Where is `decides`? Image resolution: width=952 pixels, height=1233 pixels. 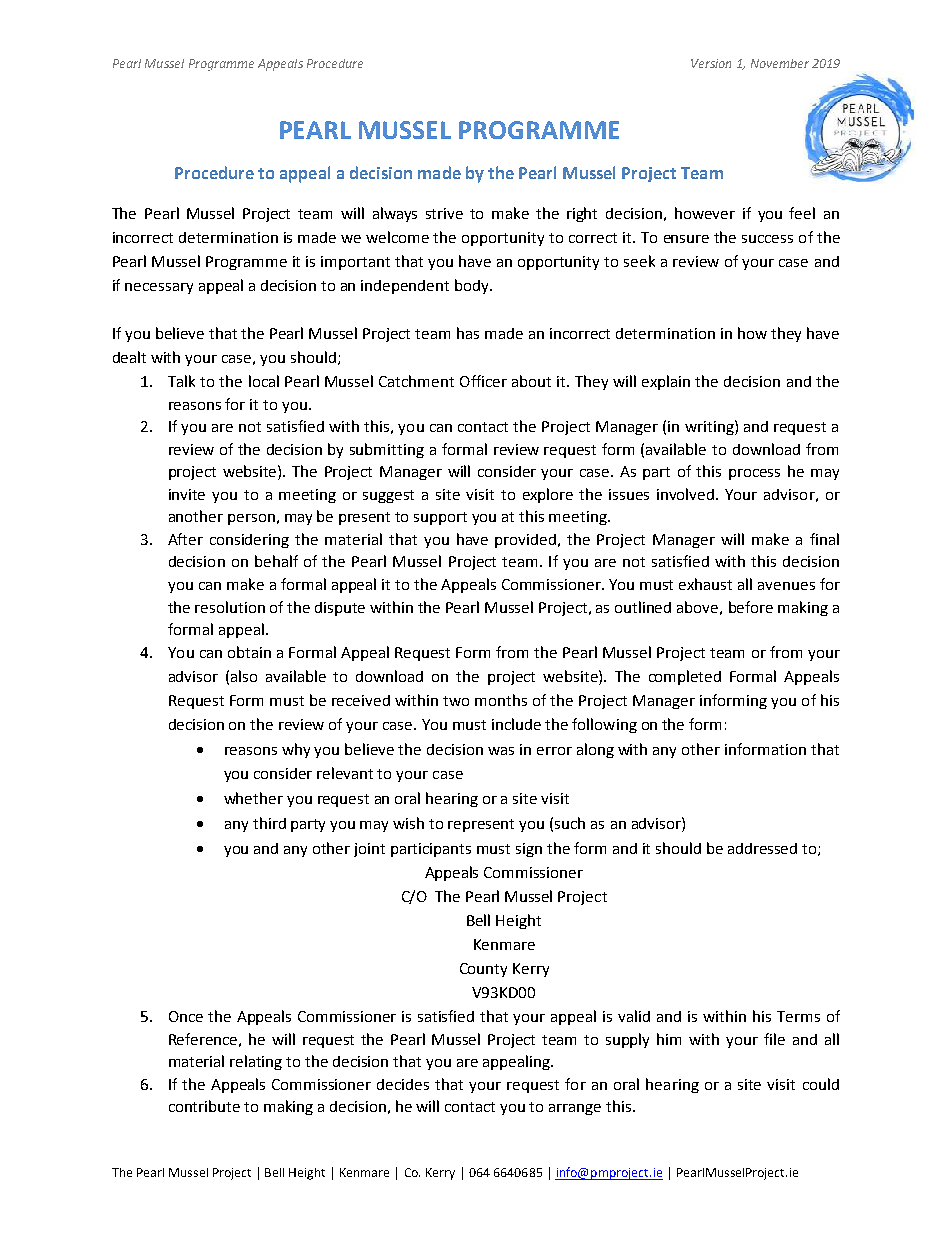 decides is located at coordinates (403, 1084).
